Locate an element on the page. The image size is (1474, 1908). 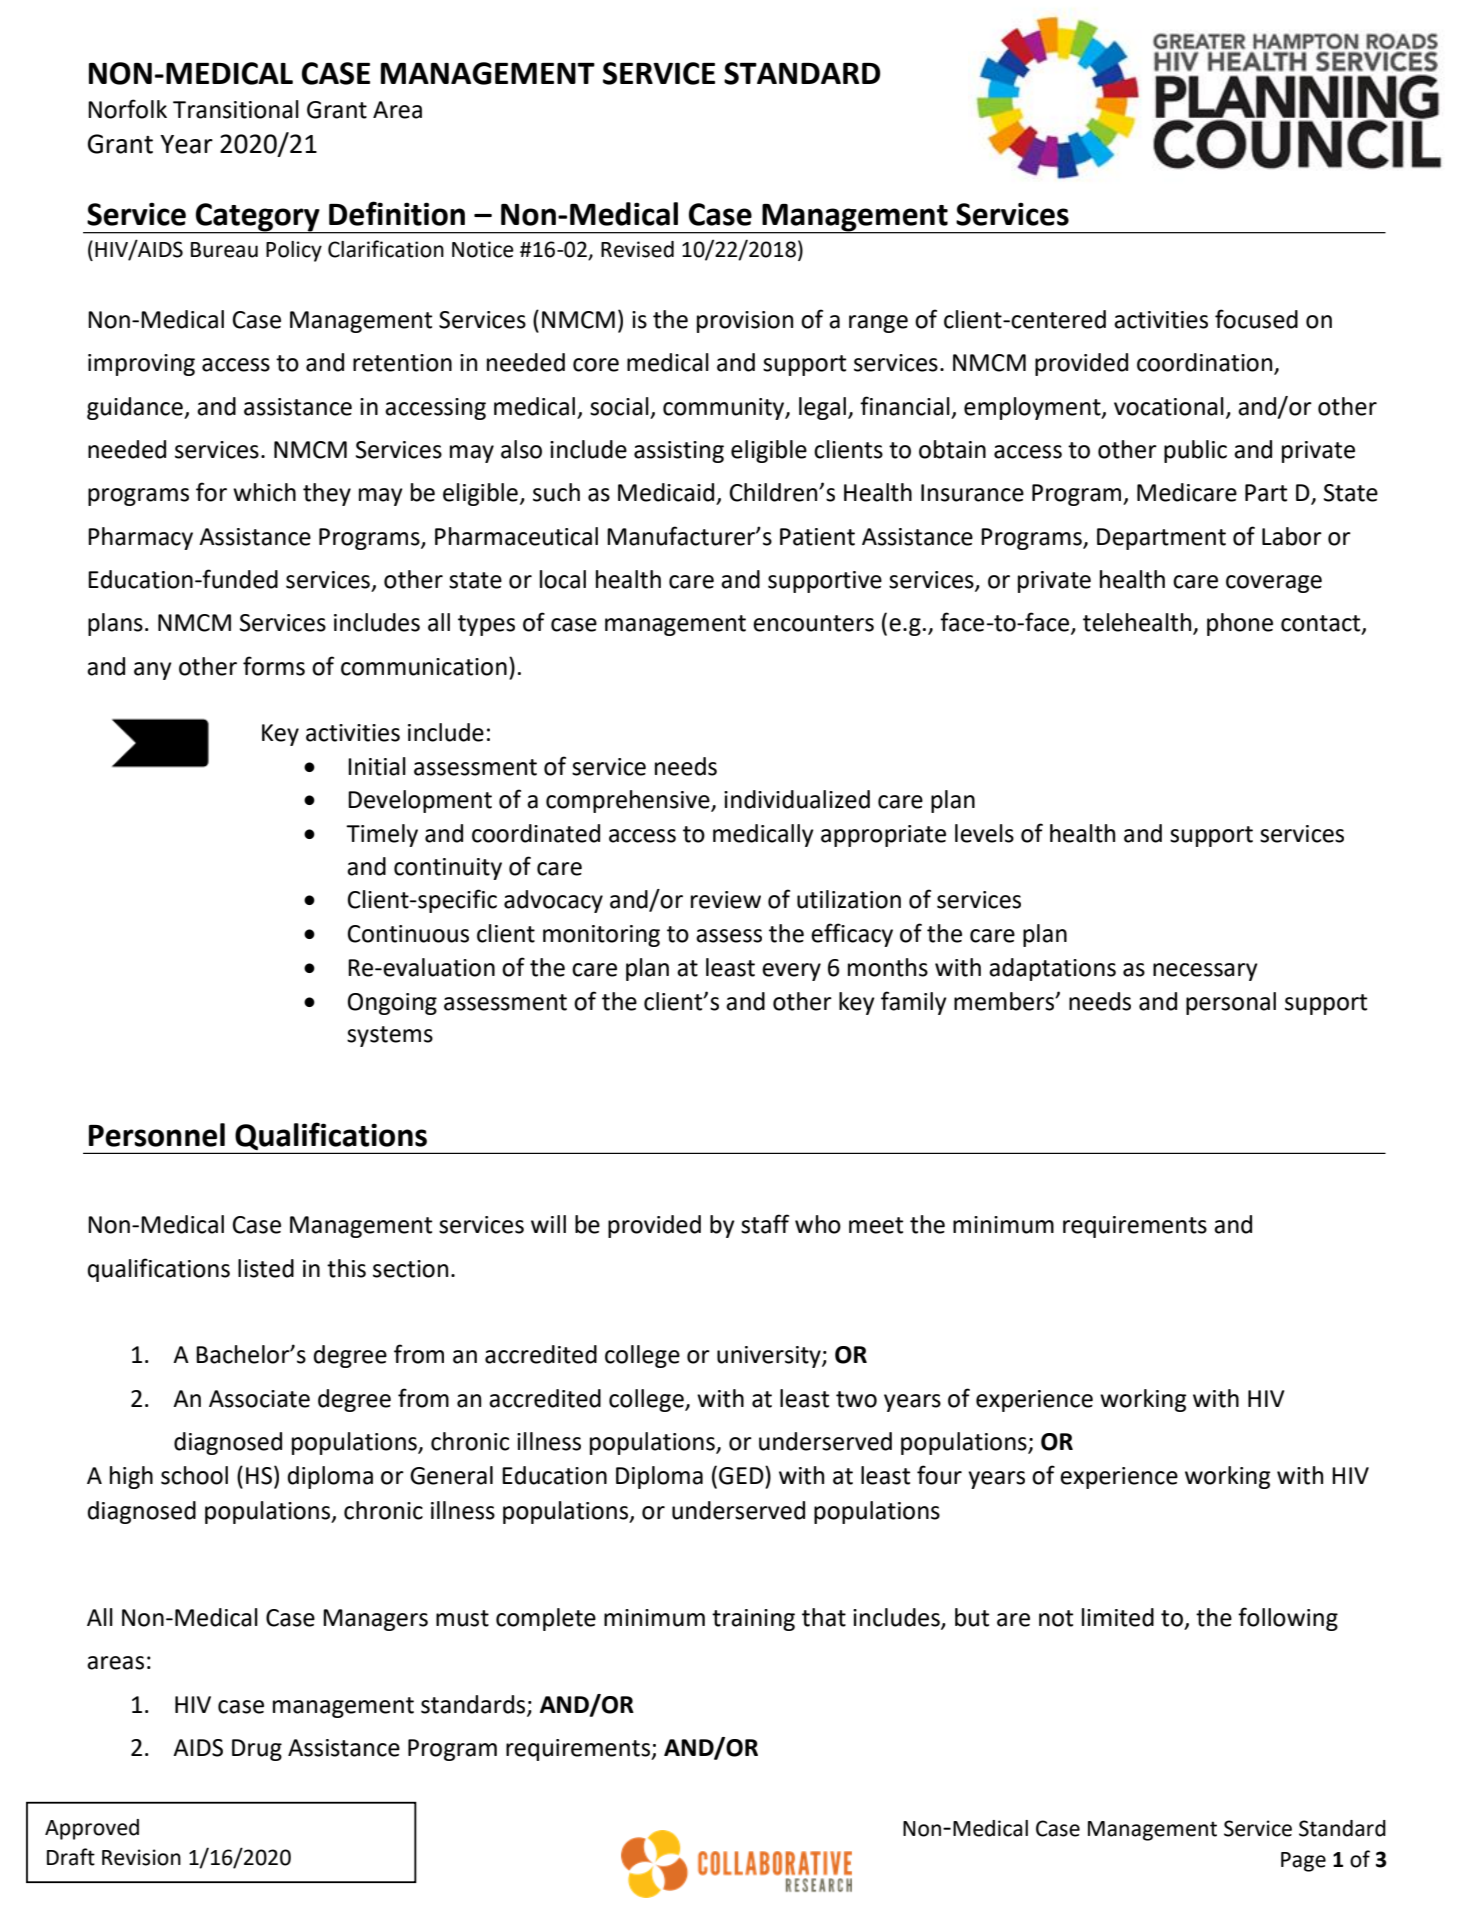
Ongoing is located at coordinates (392, 1004).
